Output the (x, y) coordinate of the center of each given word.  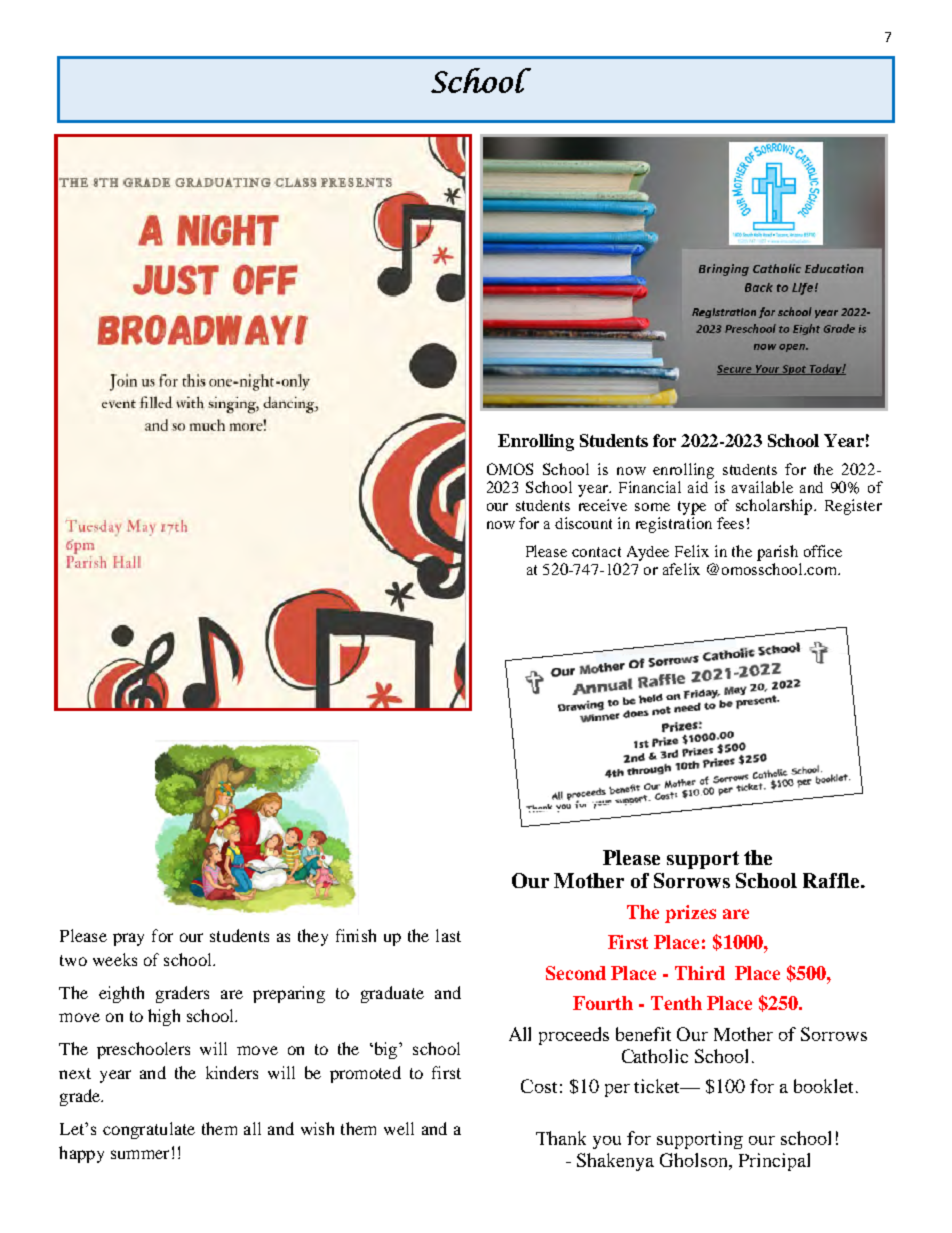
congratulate (149, 1130)
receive (603, 505)
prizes (690, 914)
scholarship (776, 507)
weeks (115, 959)
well (399, 1128)
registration (674, 525)
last (448, 935)
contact (596, 552)
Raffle (832, 880)
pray (128, 939)
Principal (774, 1162)
